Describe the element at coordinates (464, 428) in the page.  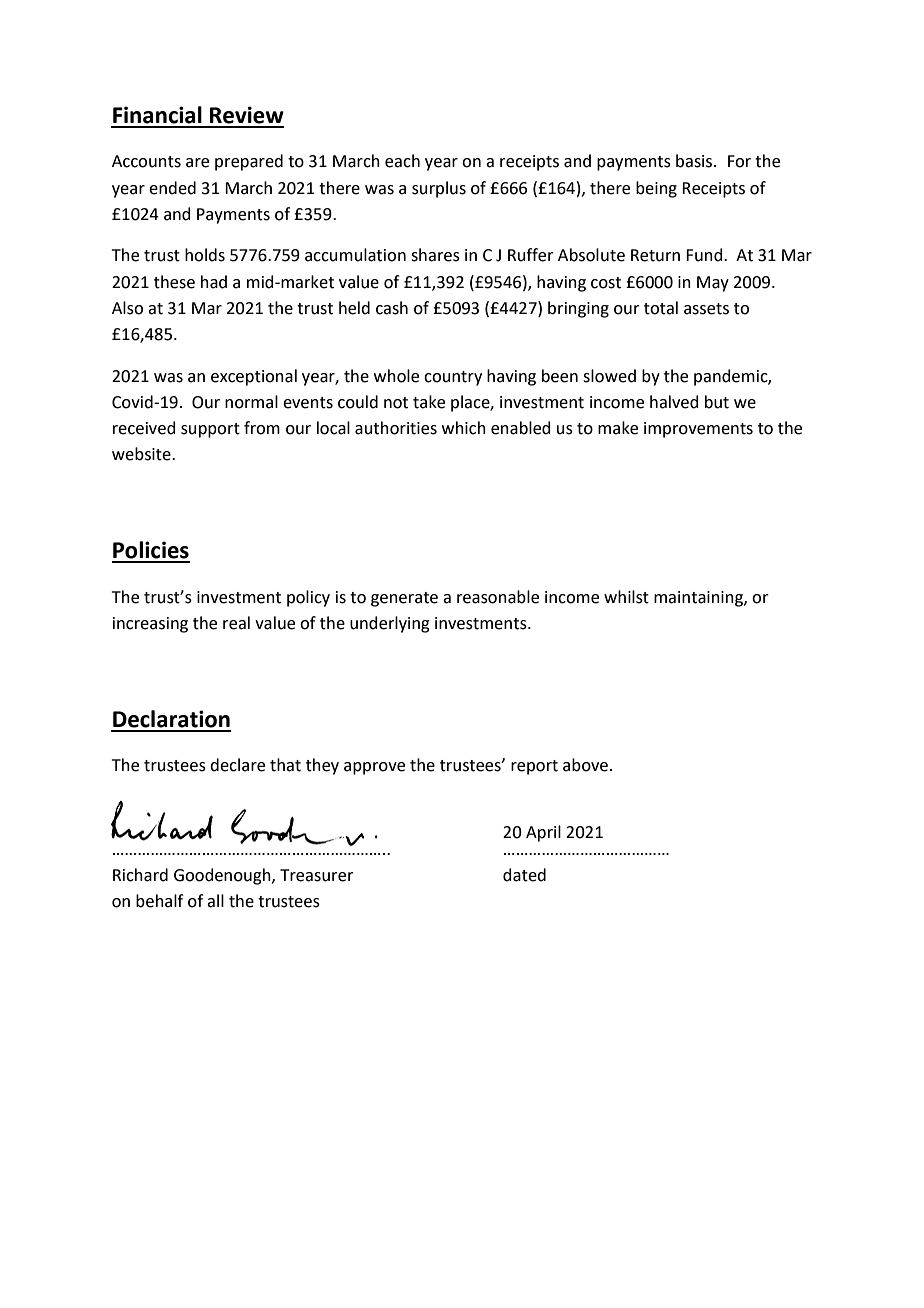
I see `which` at that location.
